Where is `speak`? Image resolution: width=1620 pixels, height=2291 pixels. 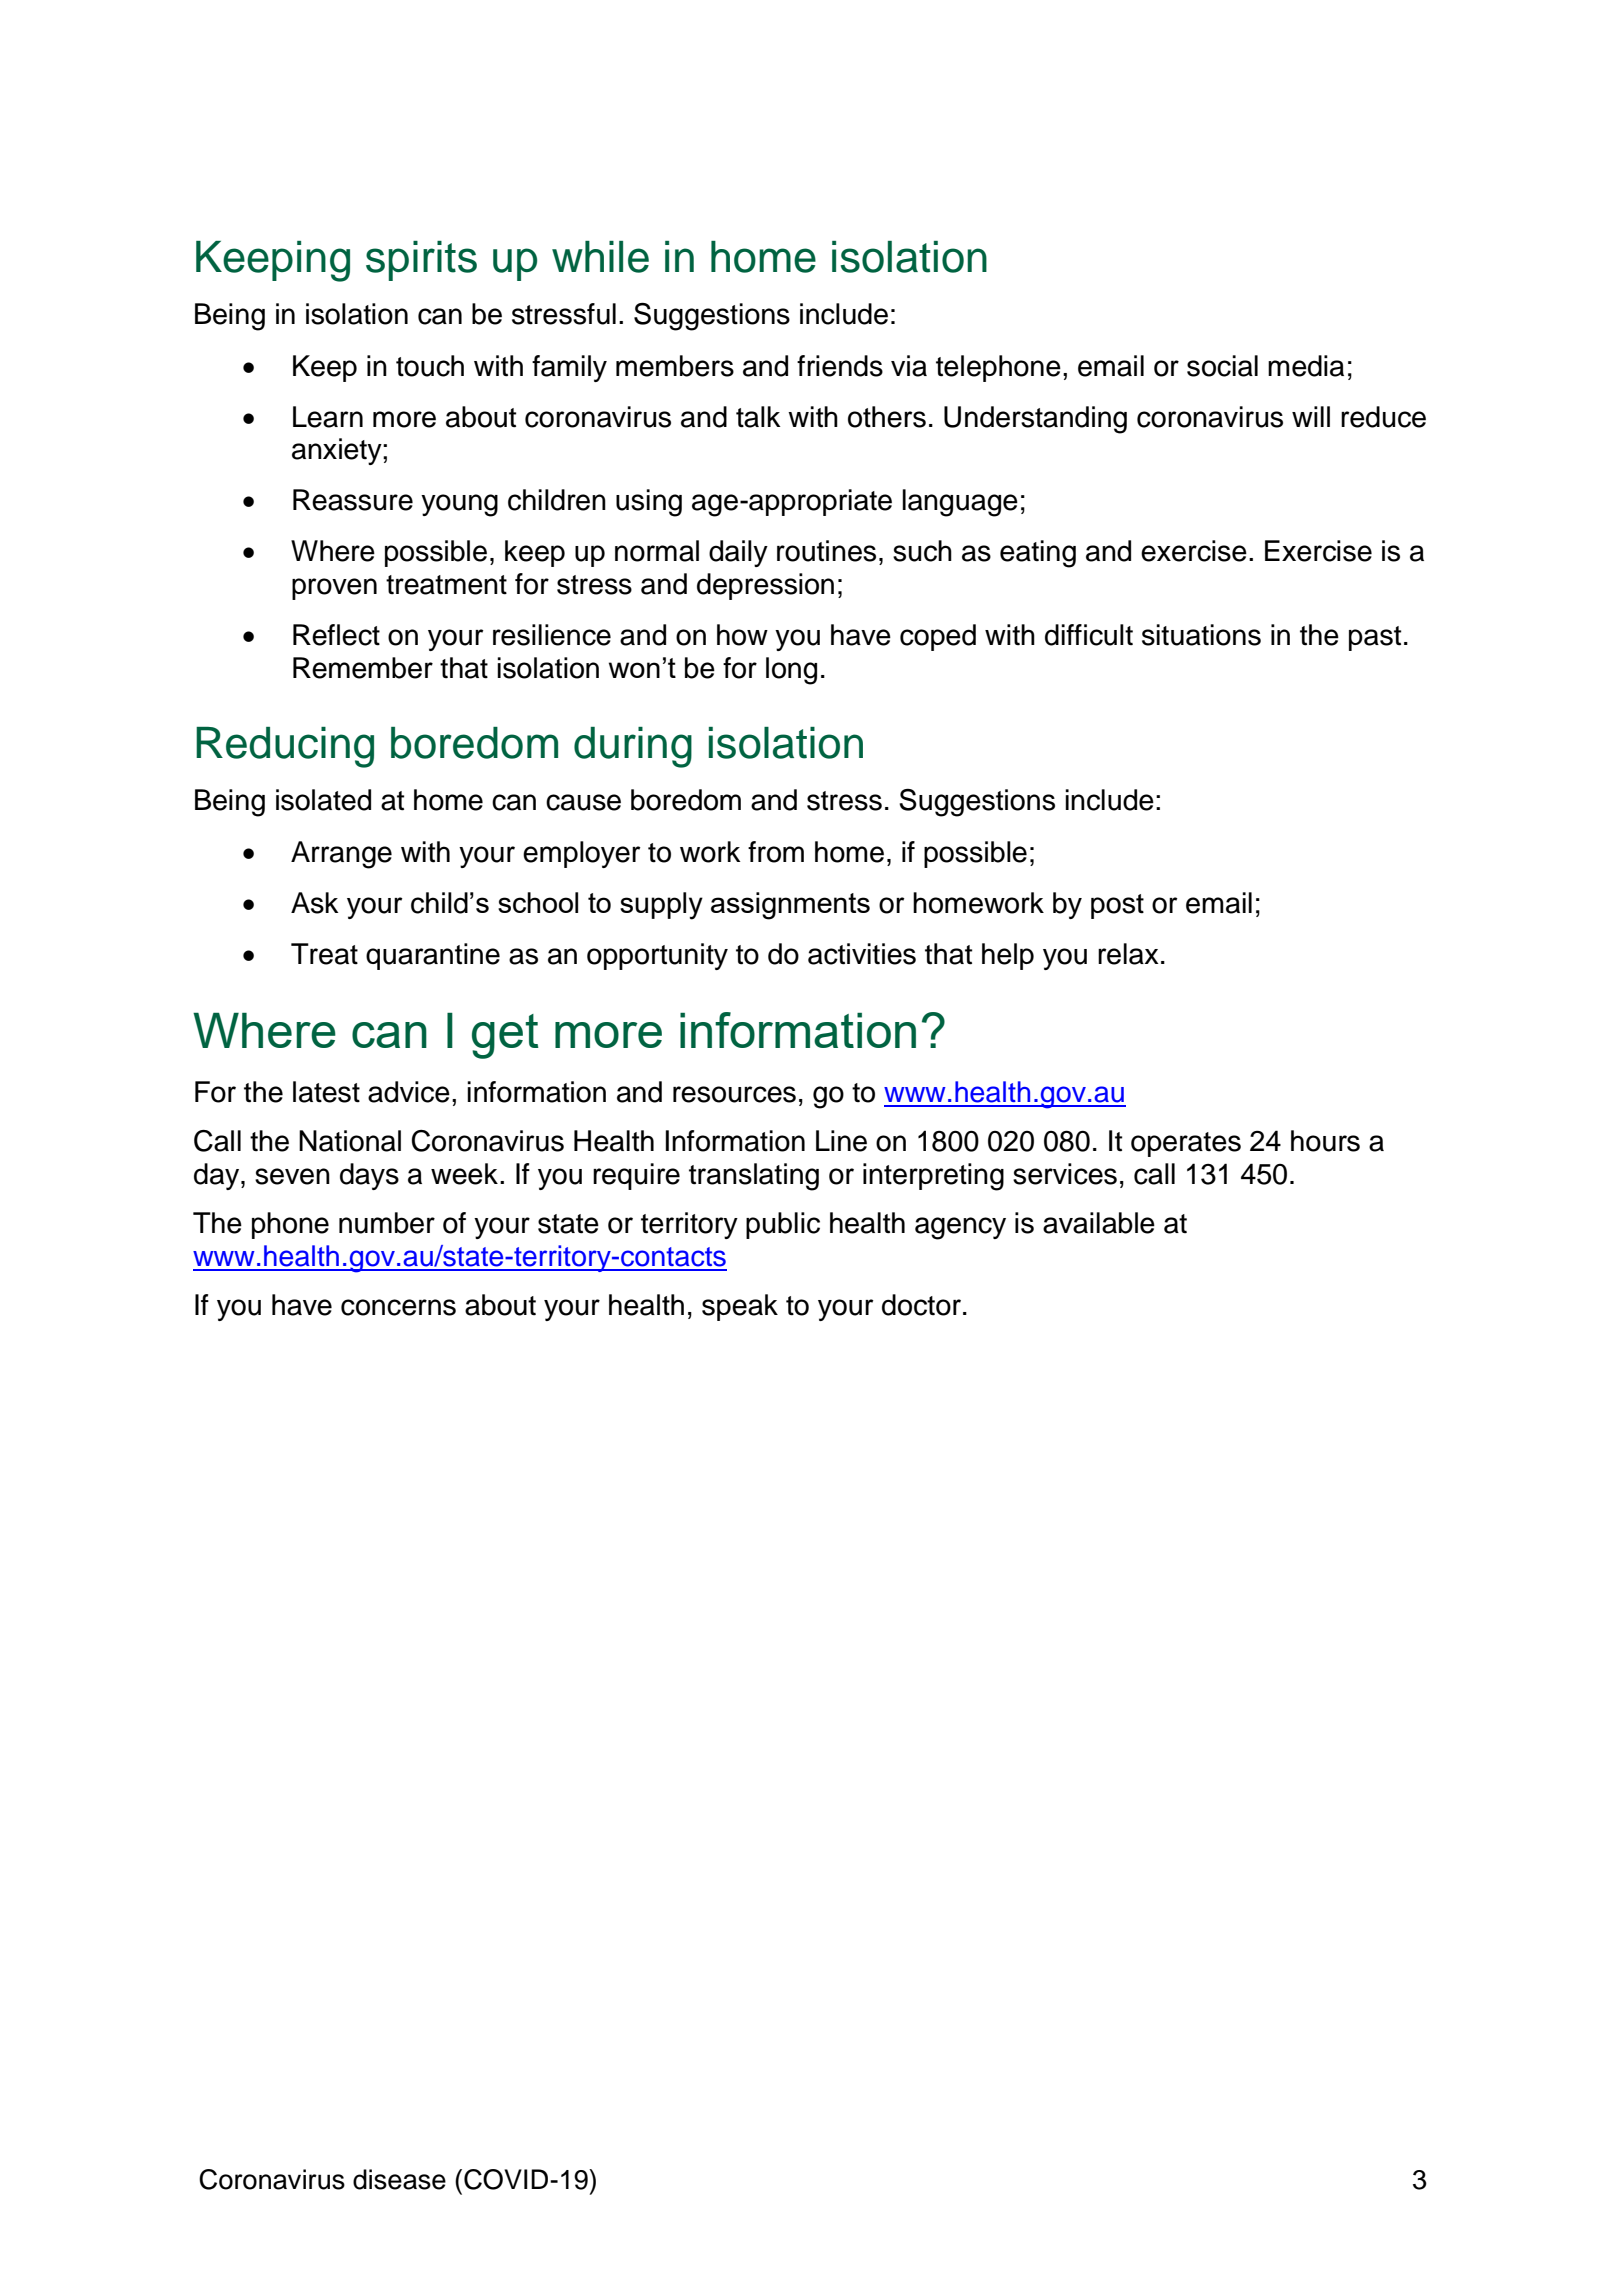 speak is located at coordinates (740, 1307).
